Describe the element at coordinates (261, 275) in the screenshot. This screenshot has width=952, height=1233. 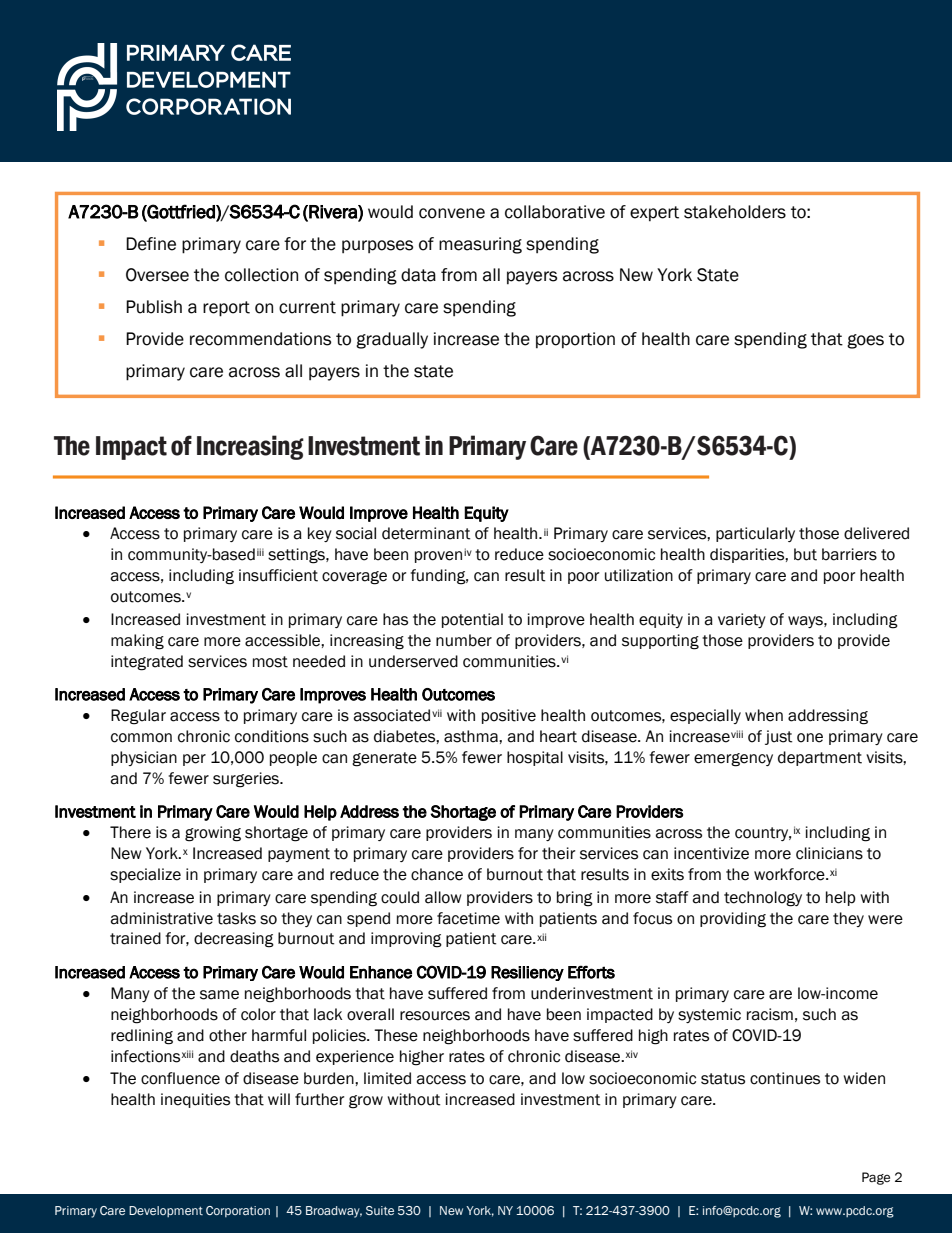
I see `collection` at that location.
